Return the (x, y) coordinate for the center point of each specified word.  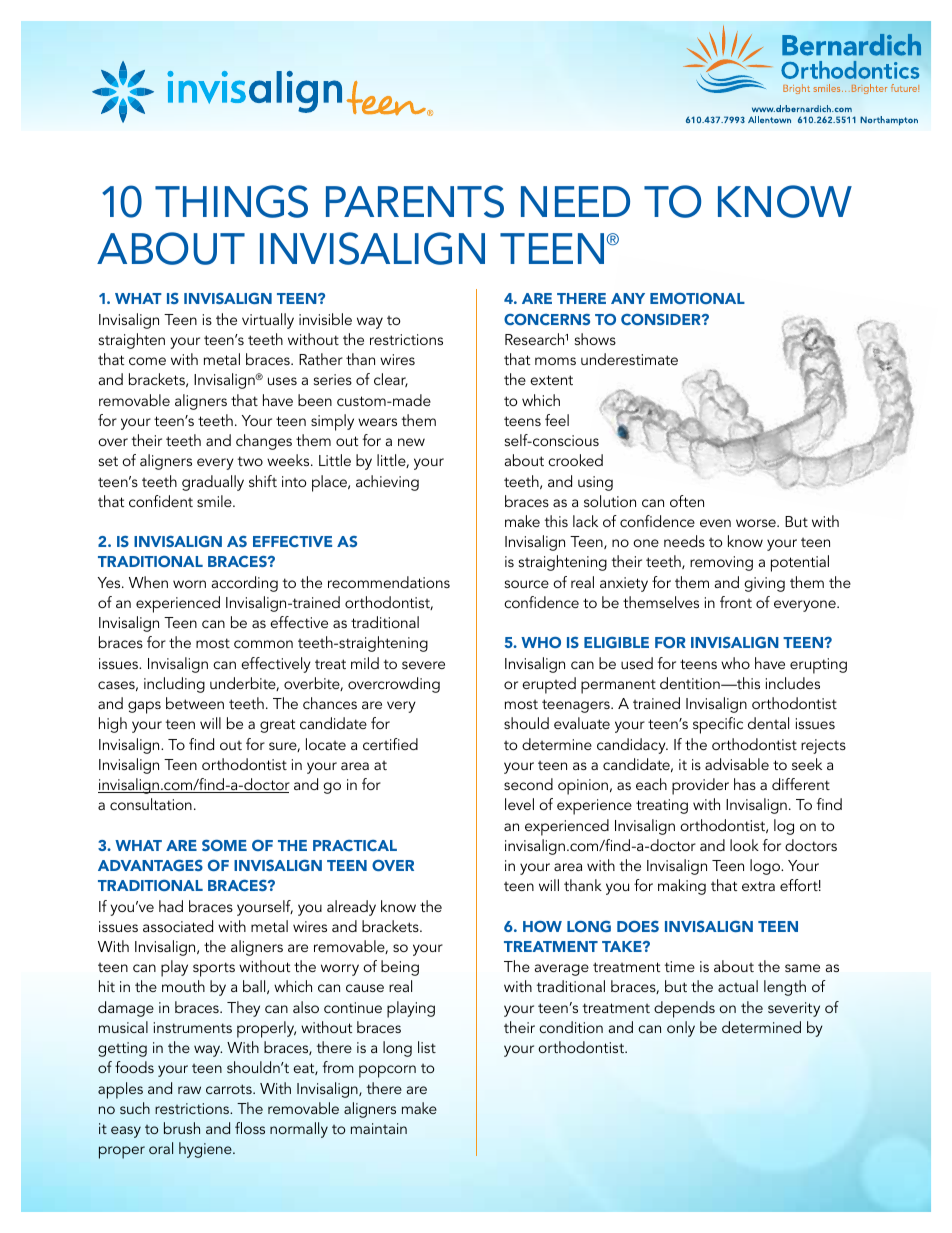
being (400, 968)
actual (738, 986)
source (527, 584)
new (411, 442)
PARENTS (415, 201)
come (147, 361)
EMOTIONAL (697, 298)
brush (182, 1128)
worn (189, 584)
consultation (151, 804)
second (528, 784)
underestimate (629, 359)
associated (178, 926)
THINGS (231, 201)
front (736, 602)
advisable (737, 764)
